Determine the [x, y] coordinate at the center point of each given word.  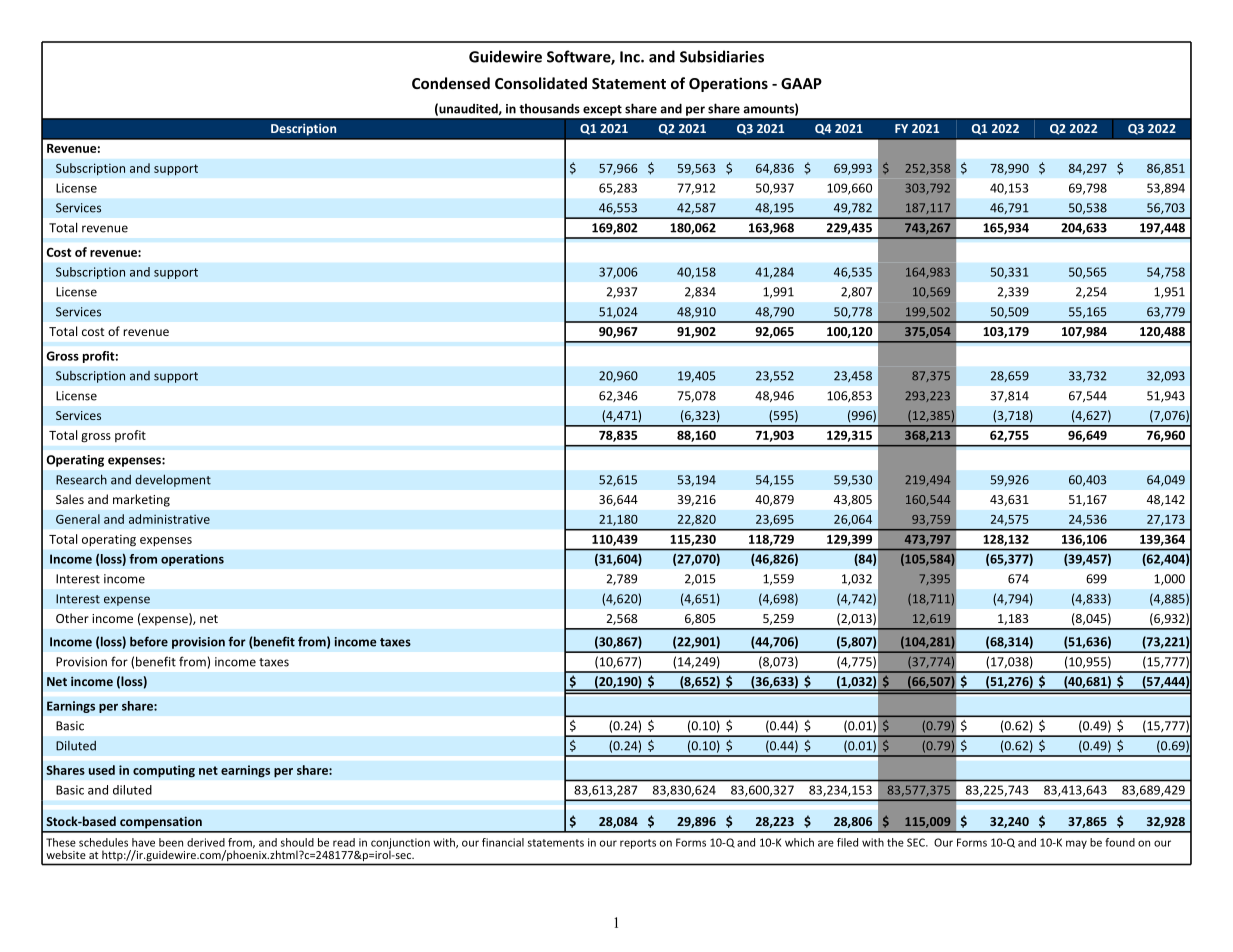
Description [304, 129]
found [1120, 842]
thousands [549, 108]
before [149, 641]
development [173, 480]
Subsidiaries [722, 56]
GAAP [801, 83]
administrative [169, 519]
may [1076, 844]
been [171, 842]
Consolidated [541, 83]
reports [638, 844]
